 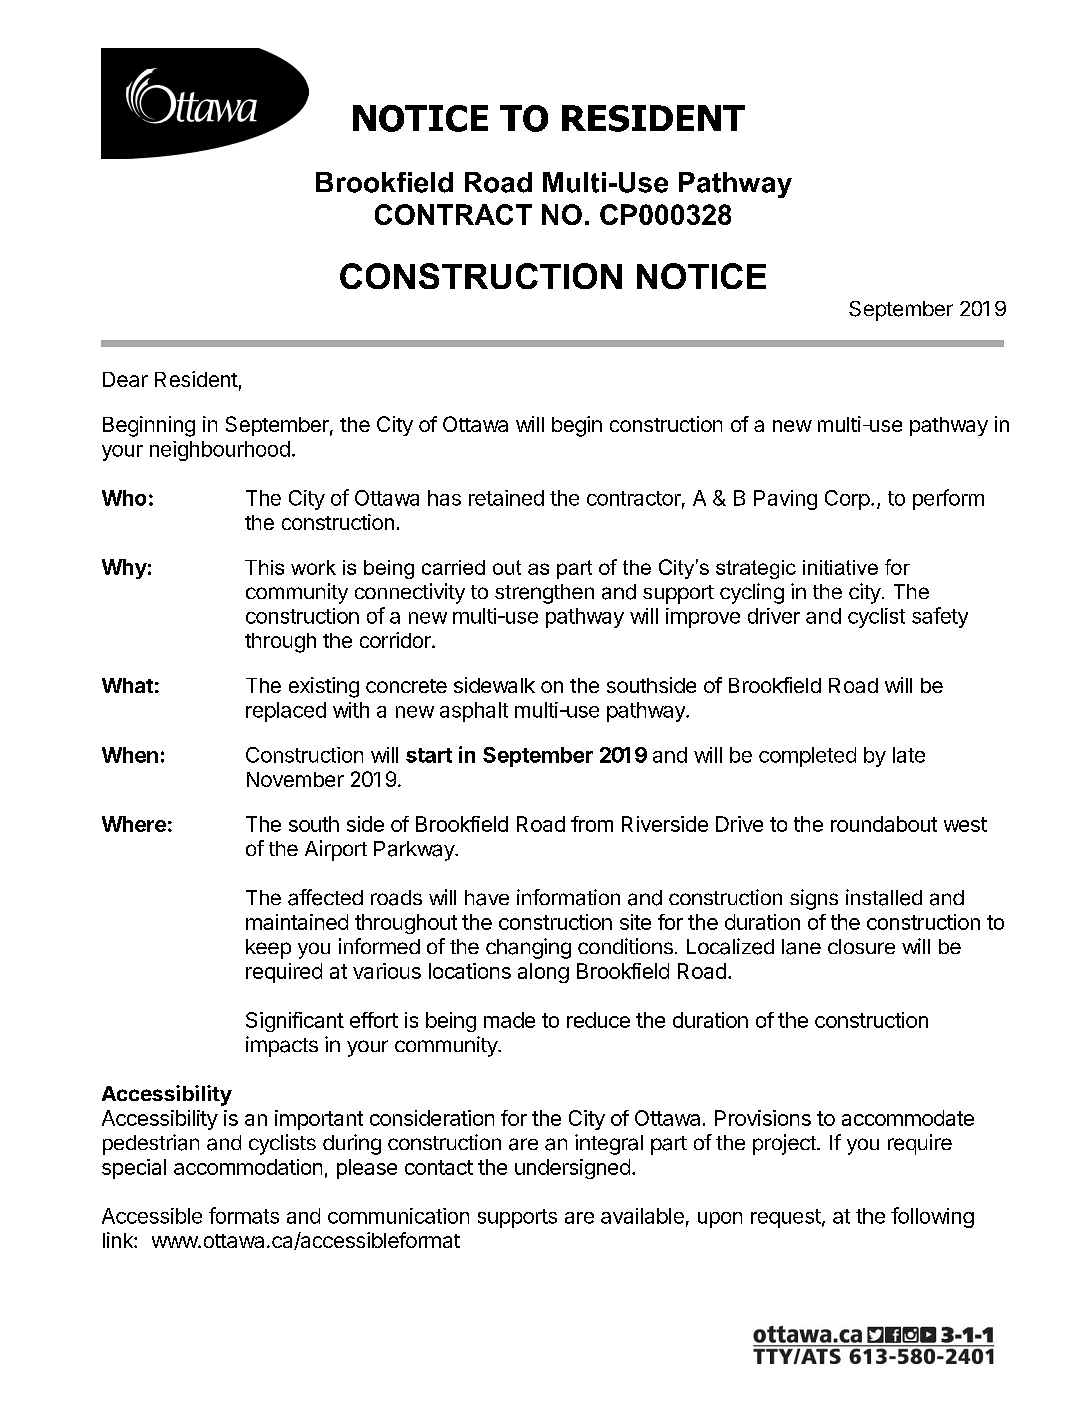 I want to click on replaced, so click(x=286, y=712).
